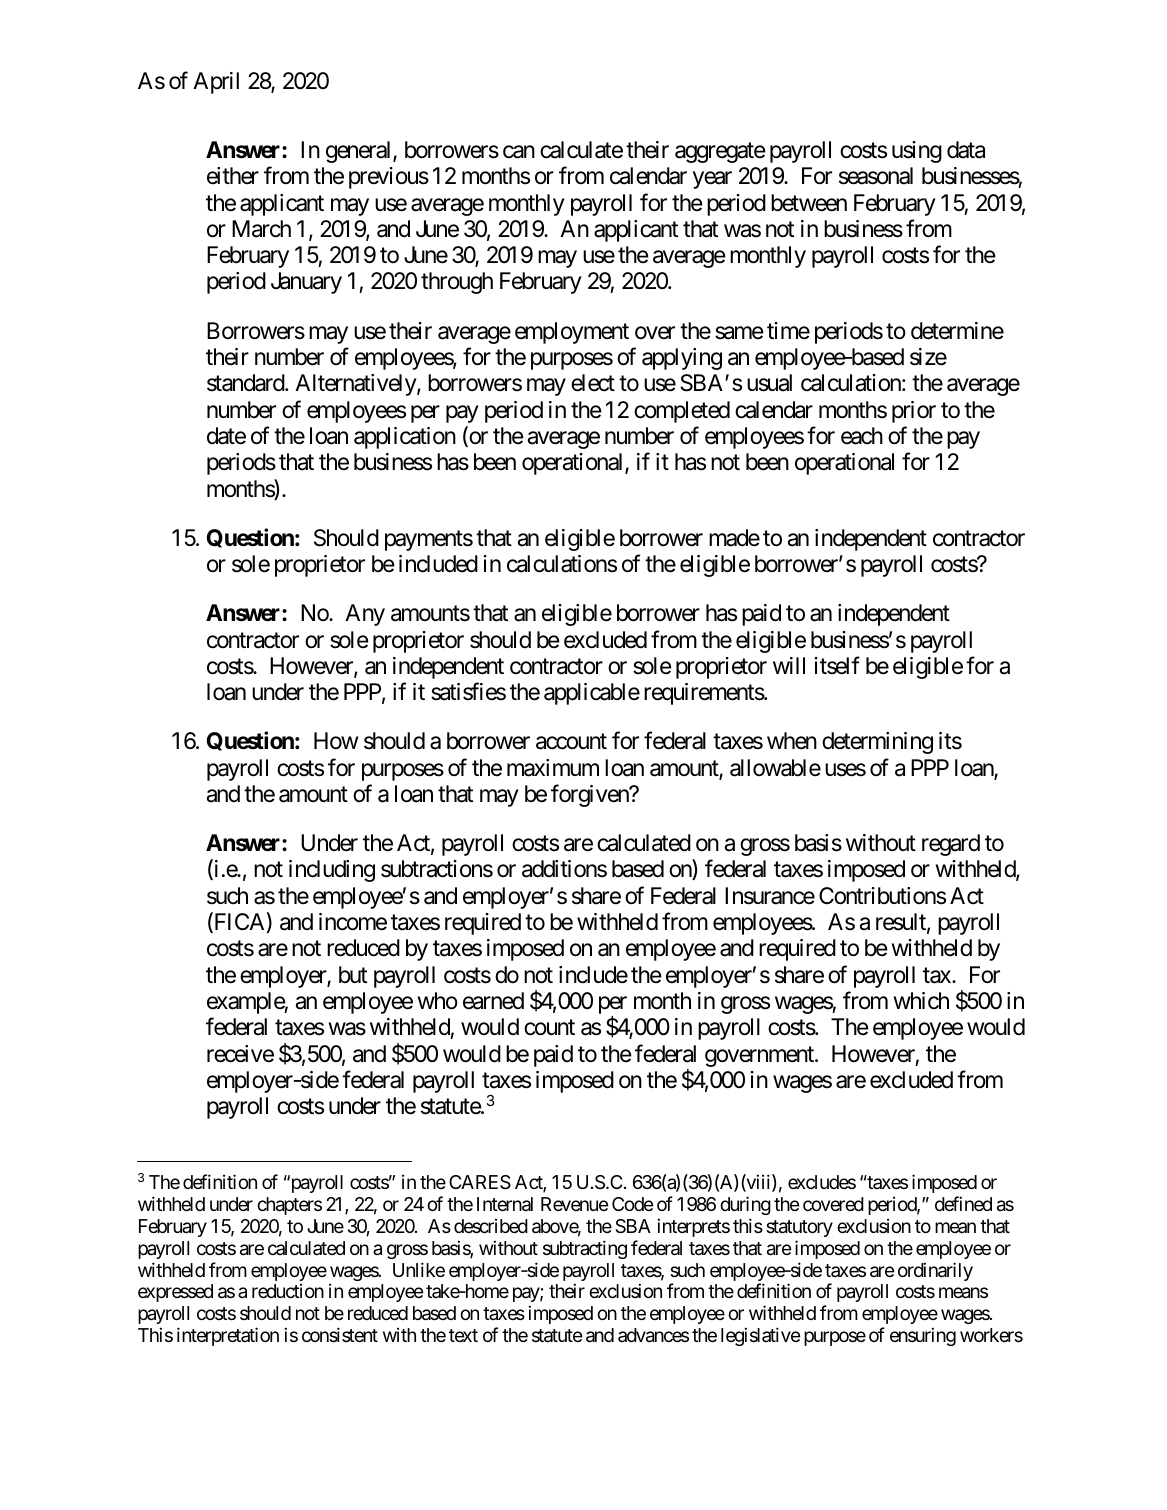 This screenshot has width=1167, height=1510. What do you see at coordinates (877, 743) in the screenshot?
I see `determining` at bounding box center [877, 743].
